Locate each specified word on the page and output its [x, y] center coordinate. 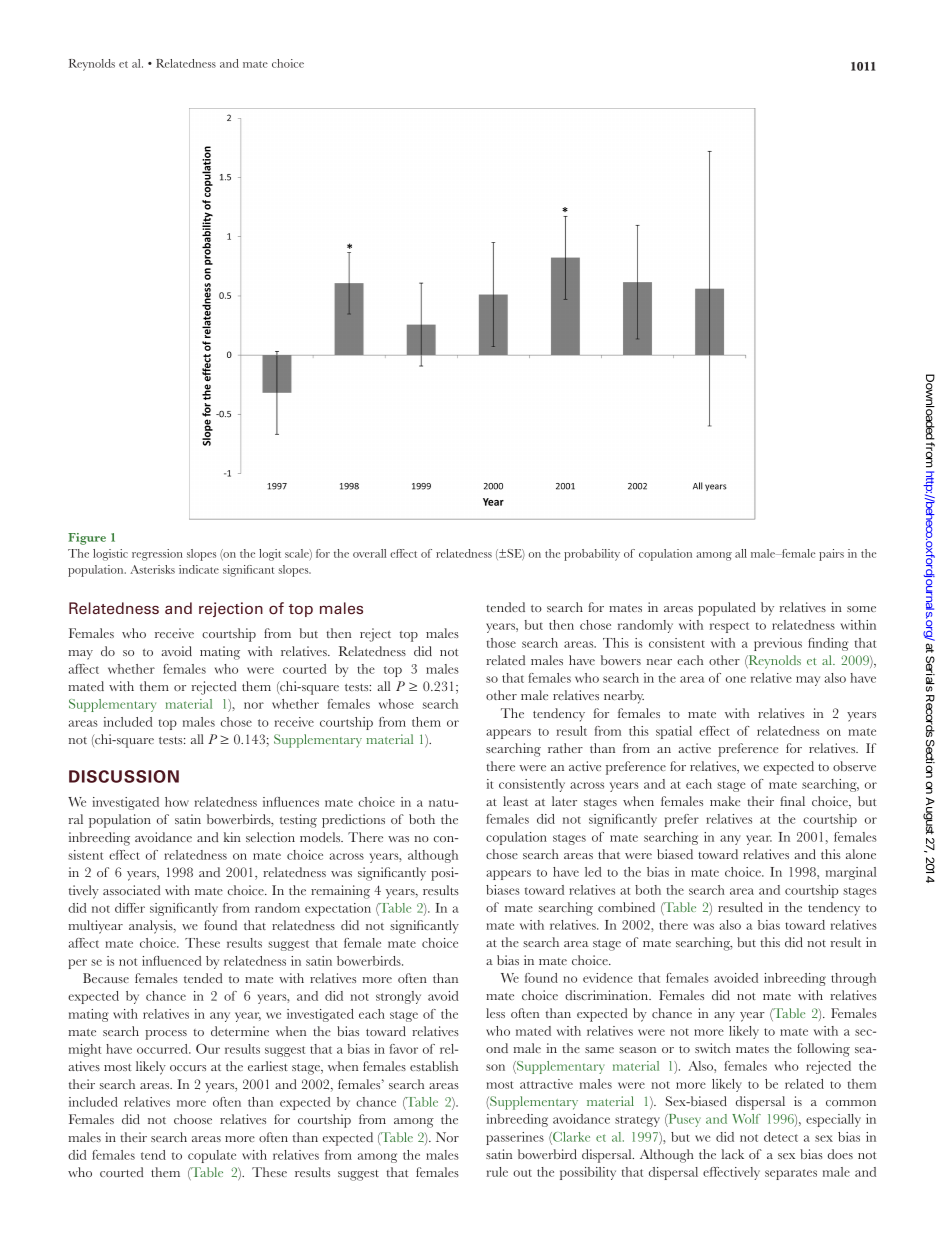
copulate [212, 1156]
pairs [831, 555]
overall [369, 553]
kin [232, 837]
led [593, 872]
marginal [851, 873]
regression [157, 555]
